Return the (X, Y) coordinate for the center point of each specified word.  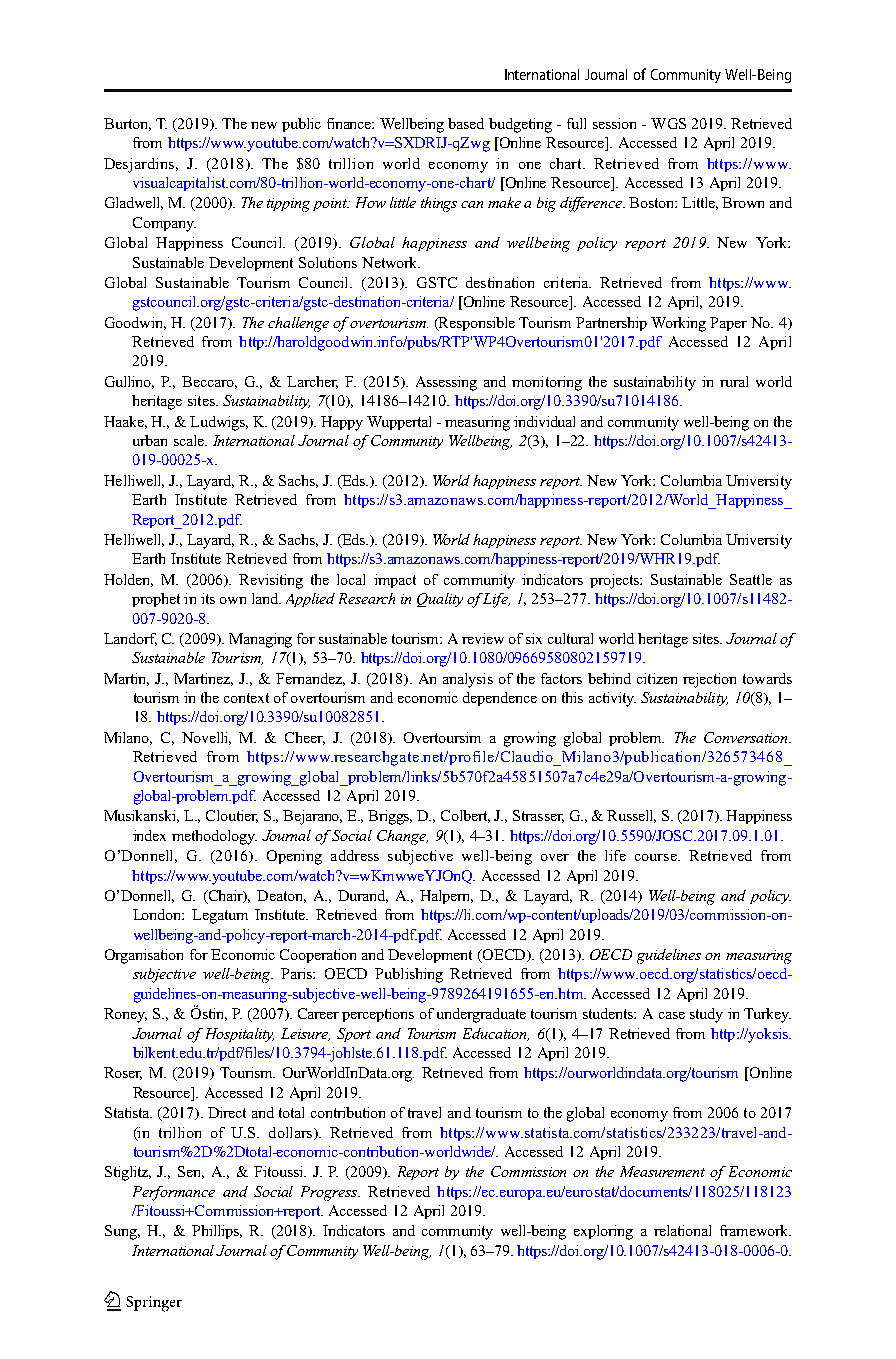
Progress (330, 1193)
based (466, 123)
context (246, 698)
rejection (709, 680)
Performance (174, 1193)
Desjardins (140, 165)
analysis (468, 680)
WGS (668, 123)
